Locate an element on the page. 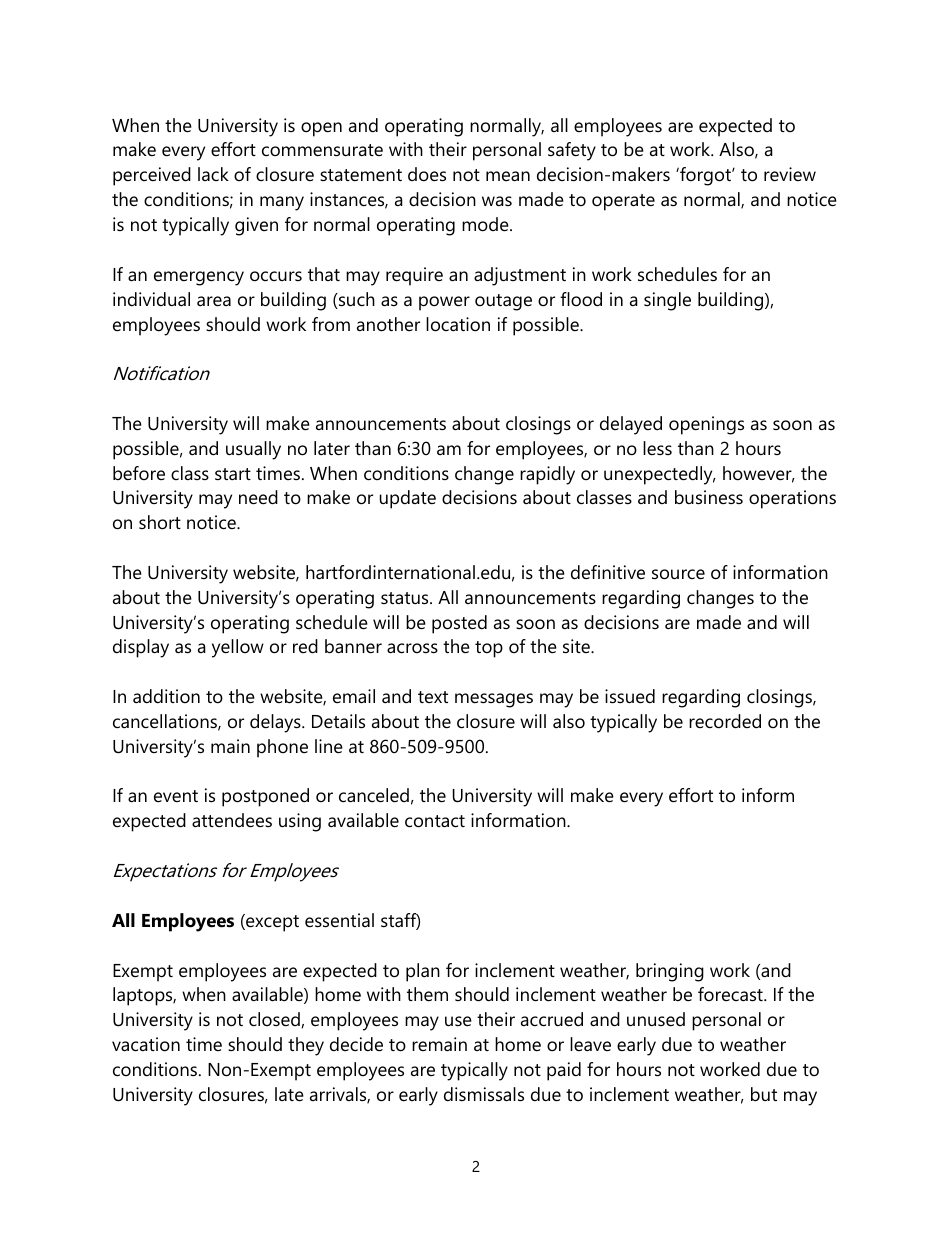  dismissals is located at coordinates (484, 1094).
